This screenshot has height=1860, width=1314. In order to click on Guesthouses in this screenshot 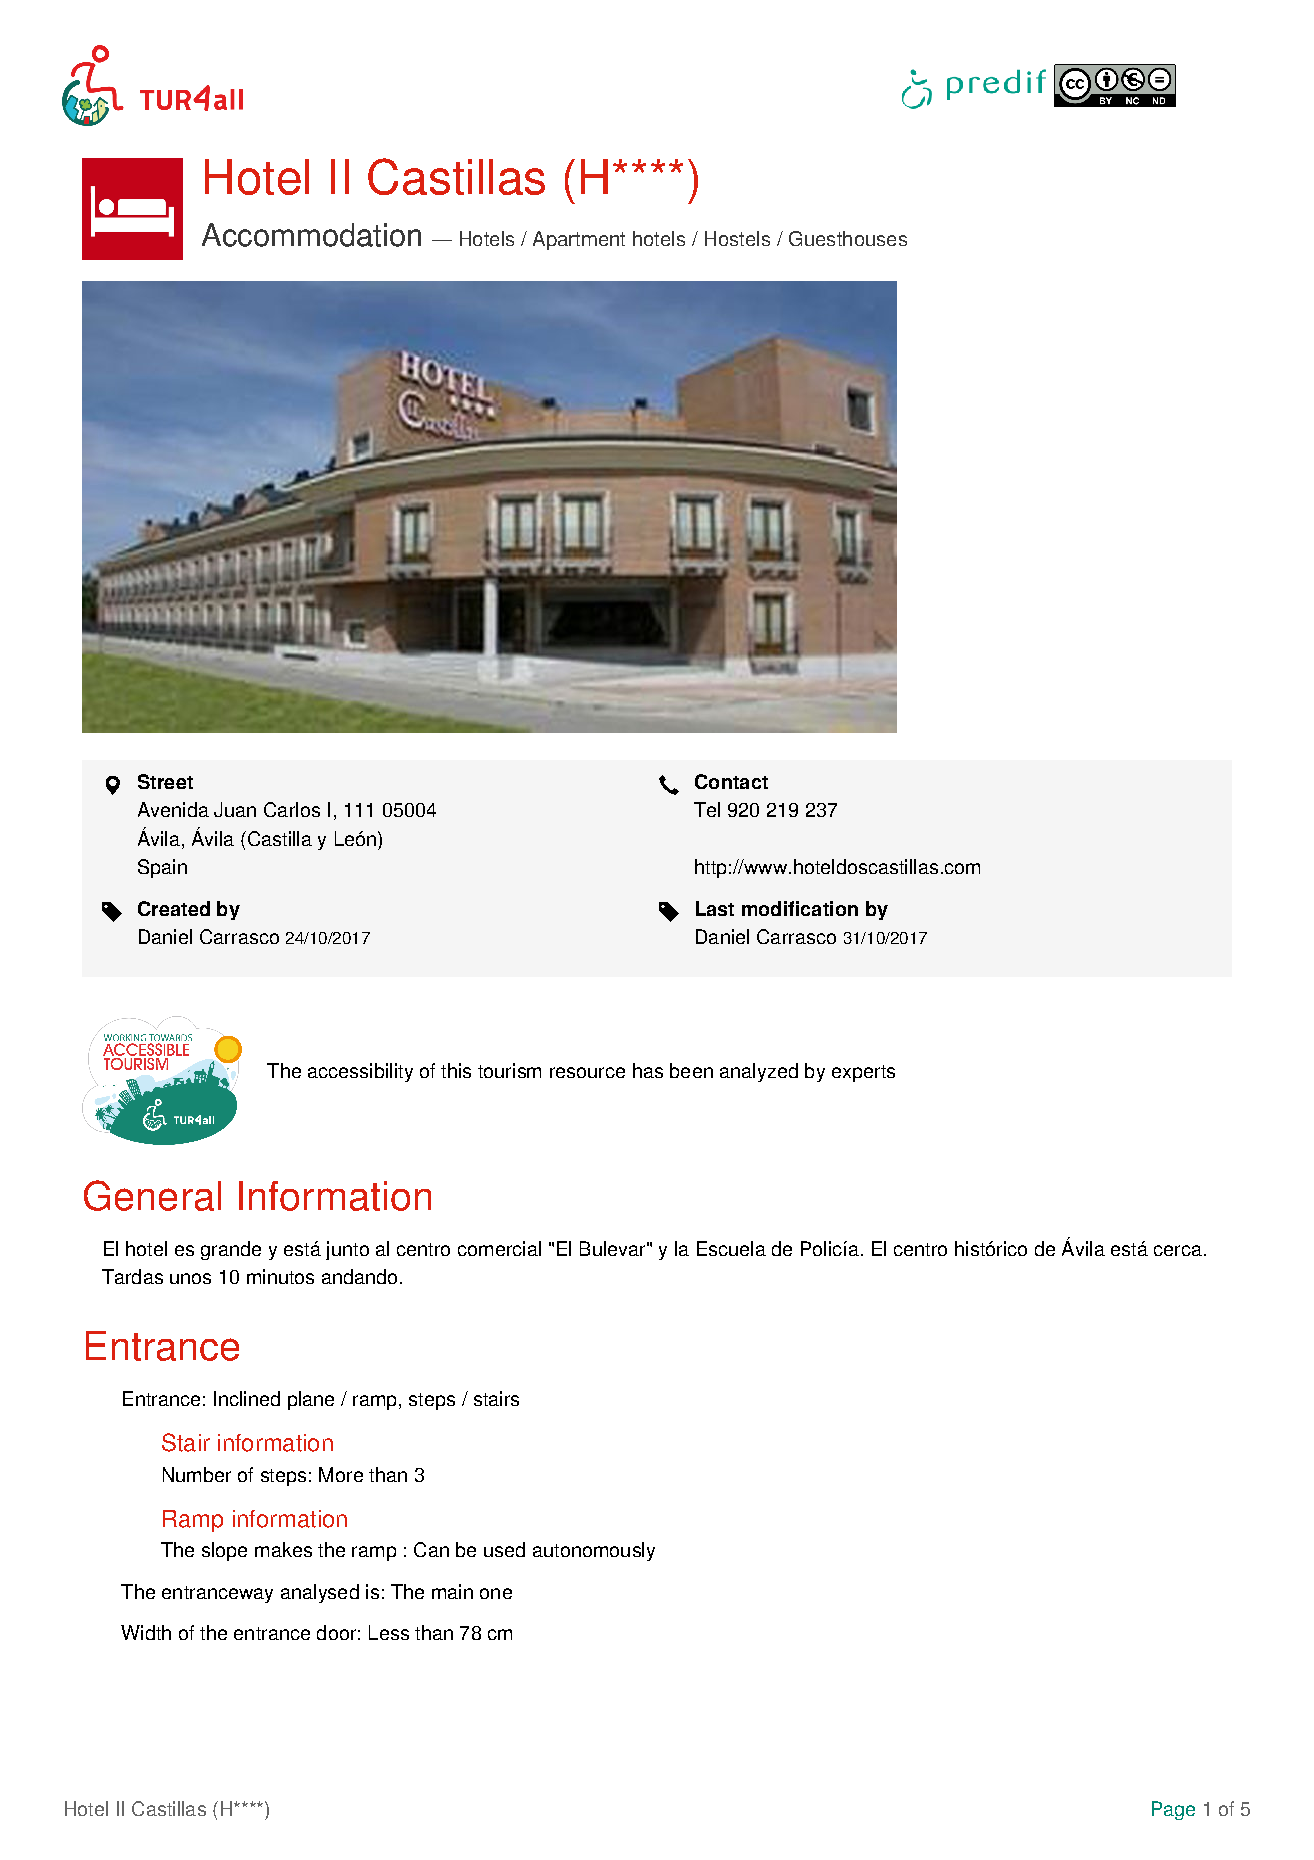, I will do `click(848, 238)`.
